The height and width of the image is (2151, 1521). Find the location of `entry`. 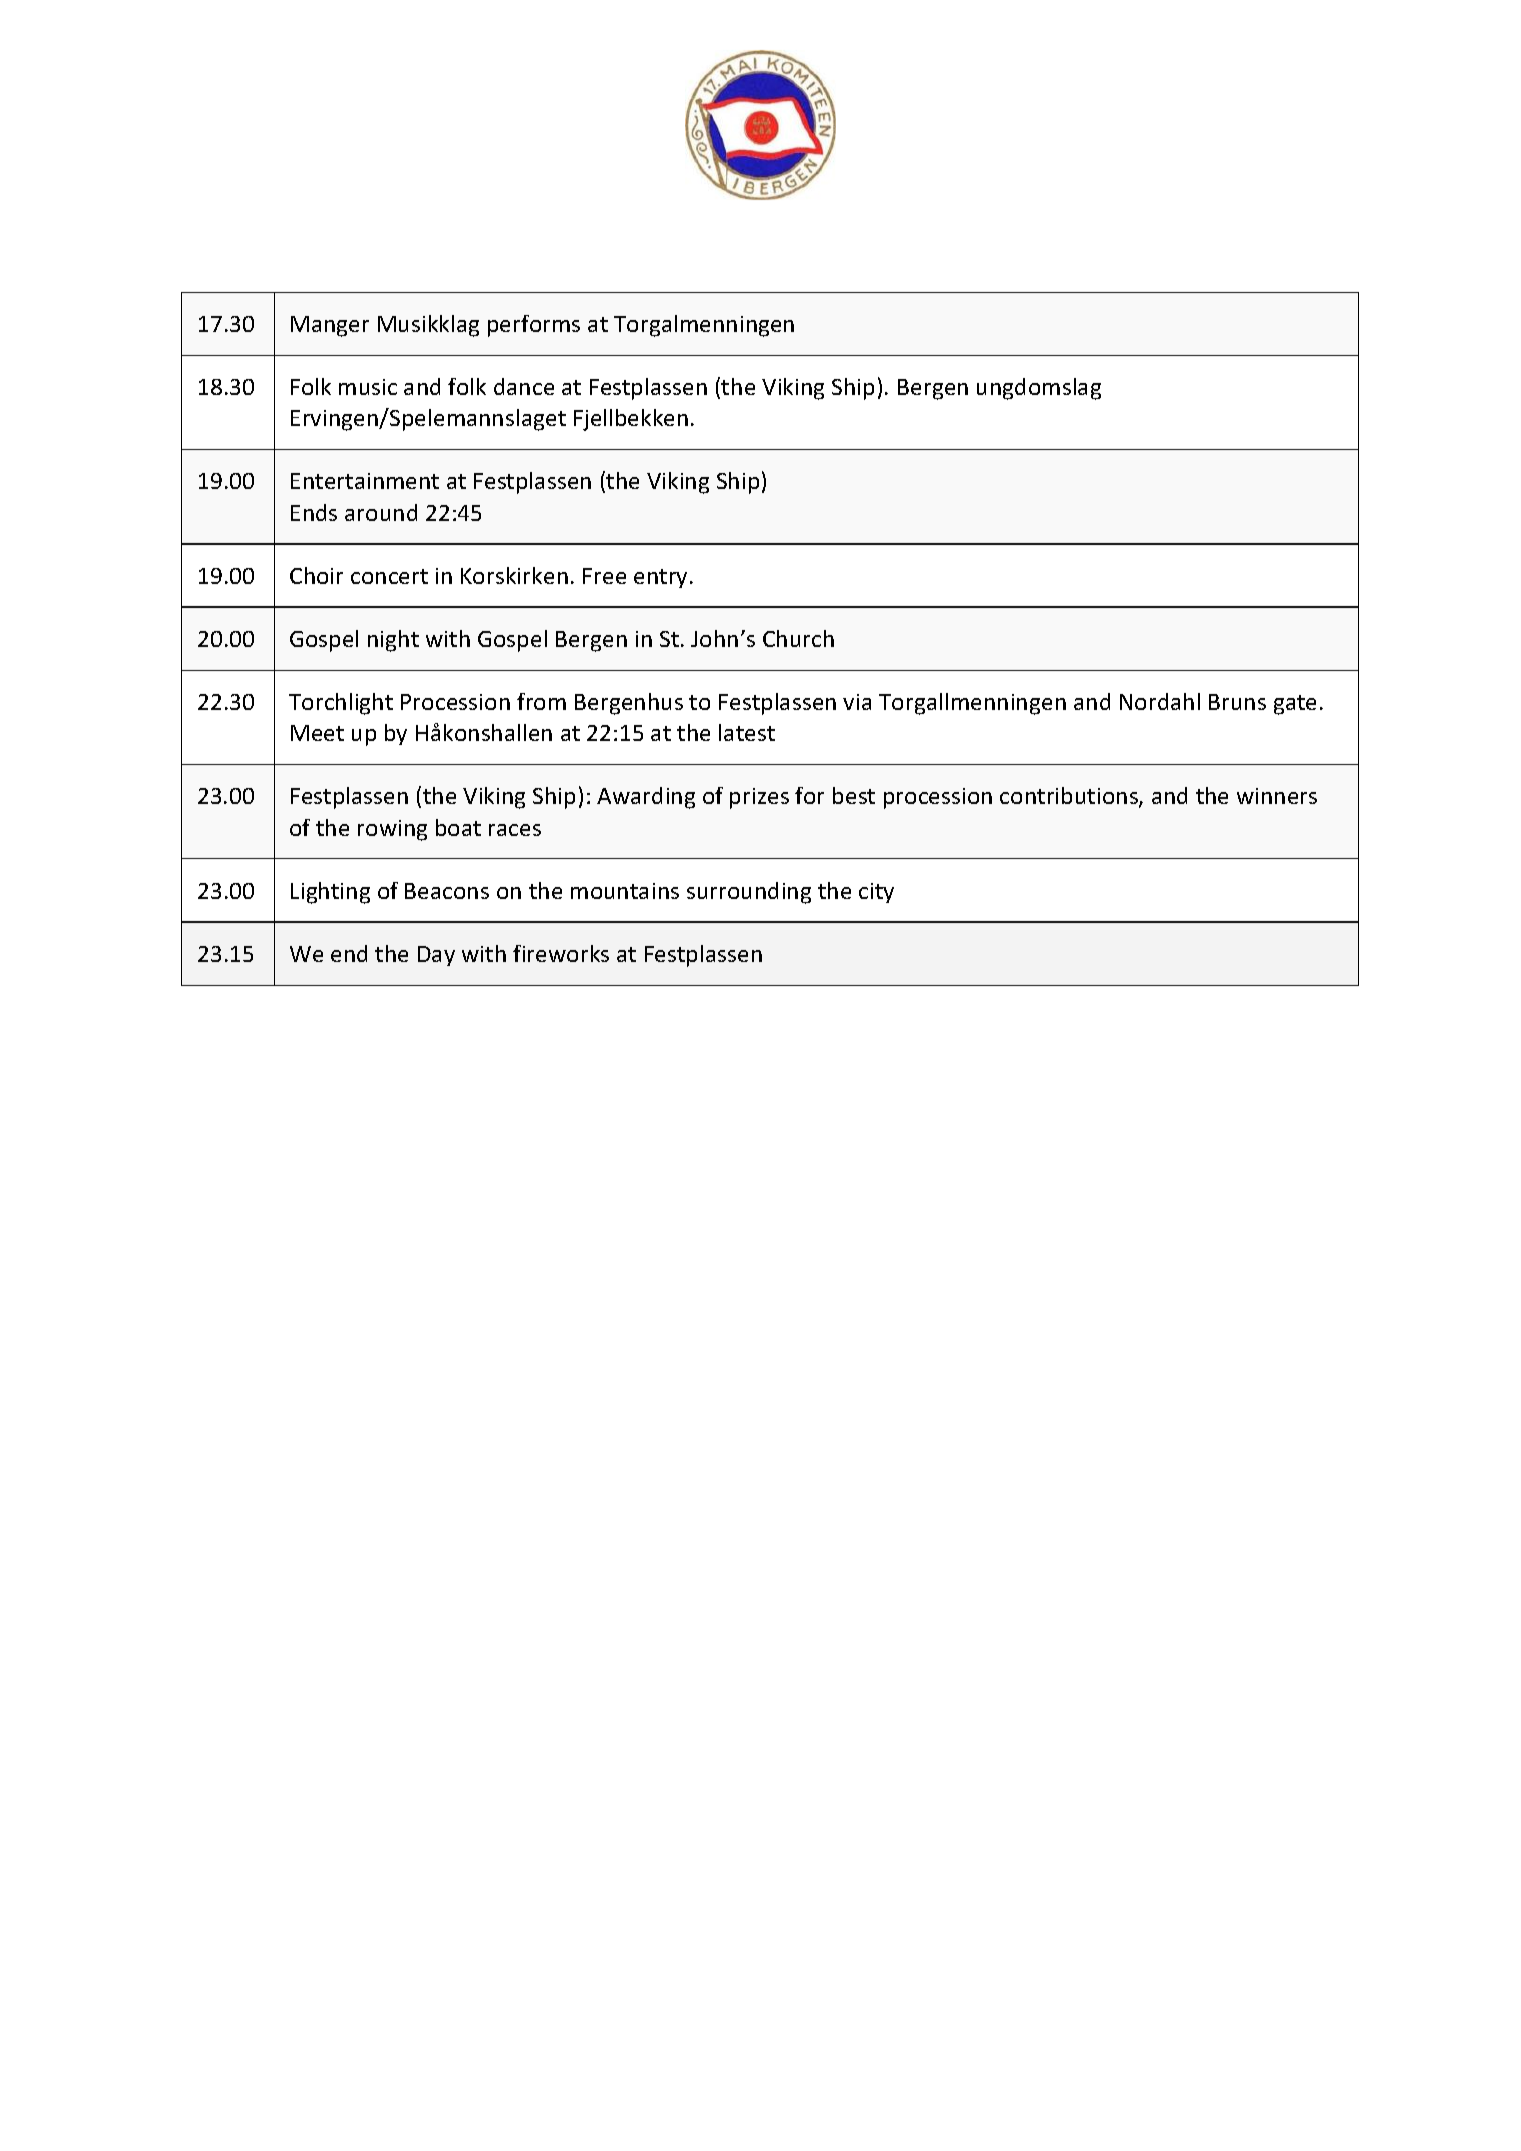

entry is located at coordinates (662, 578).
